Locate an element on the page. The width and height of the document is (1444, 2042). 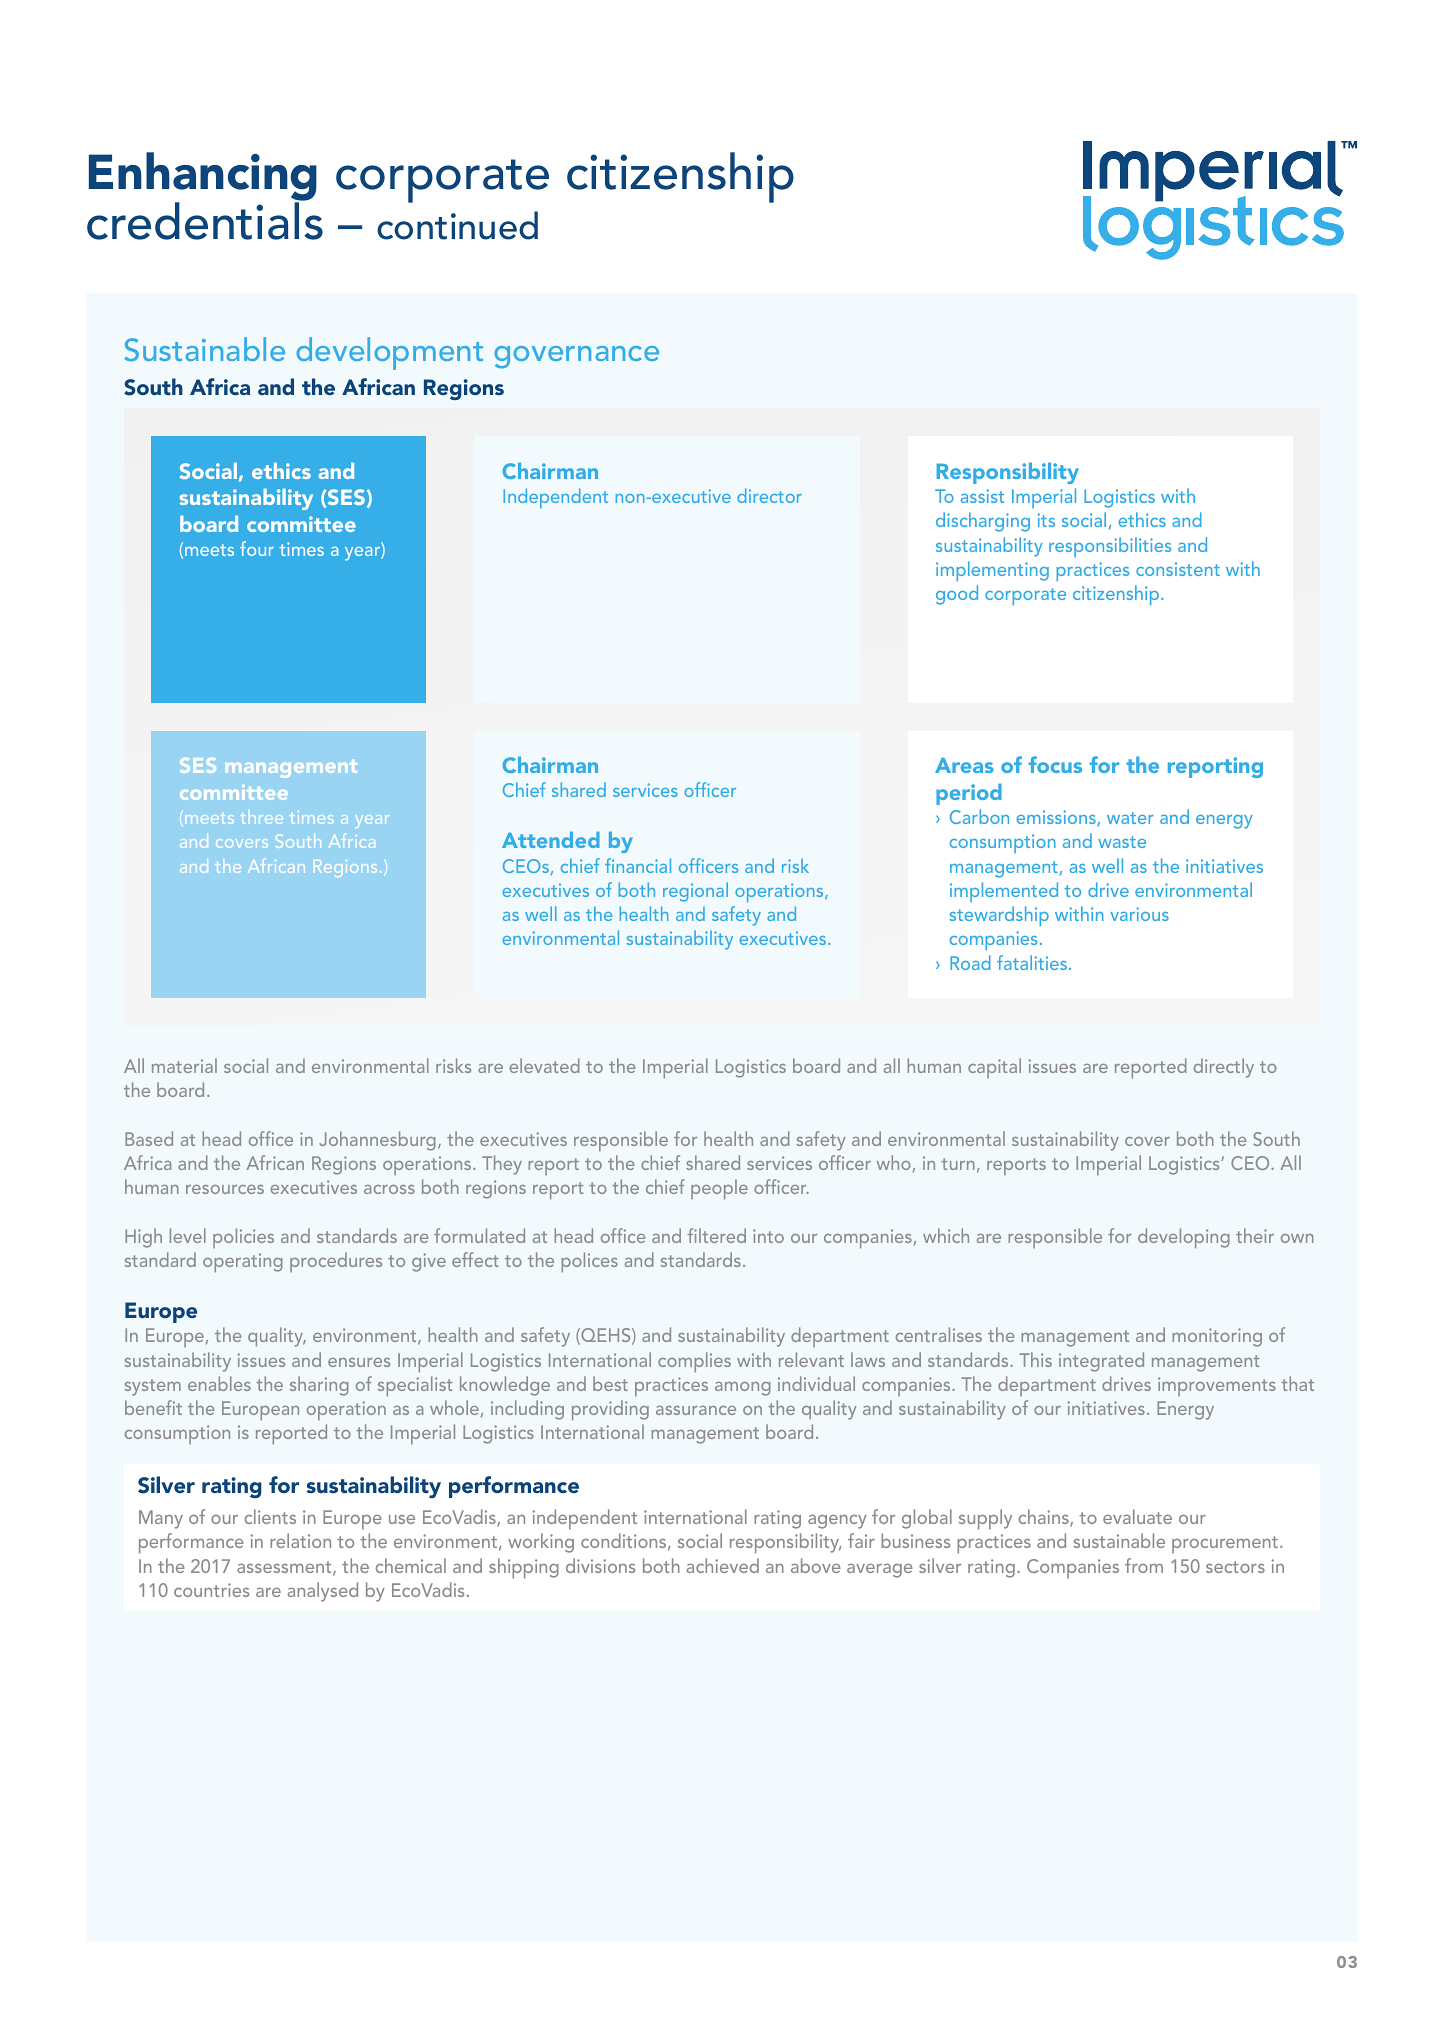
three is located at coordinates (261, 818).
